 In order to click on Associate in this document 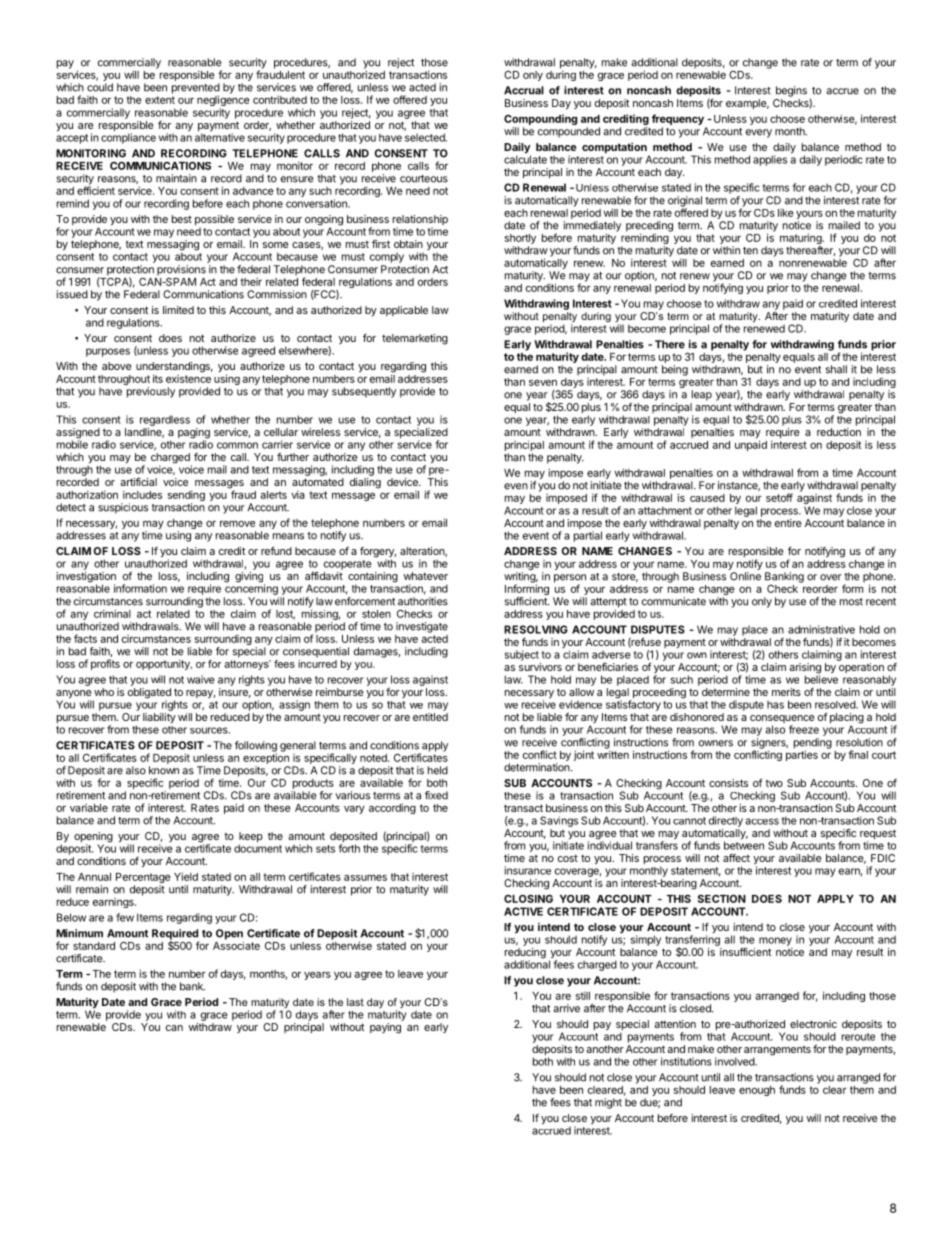, I will do `click(236, 945)`.
